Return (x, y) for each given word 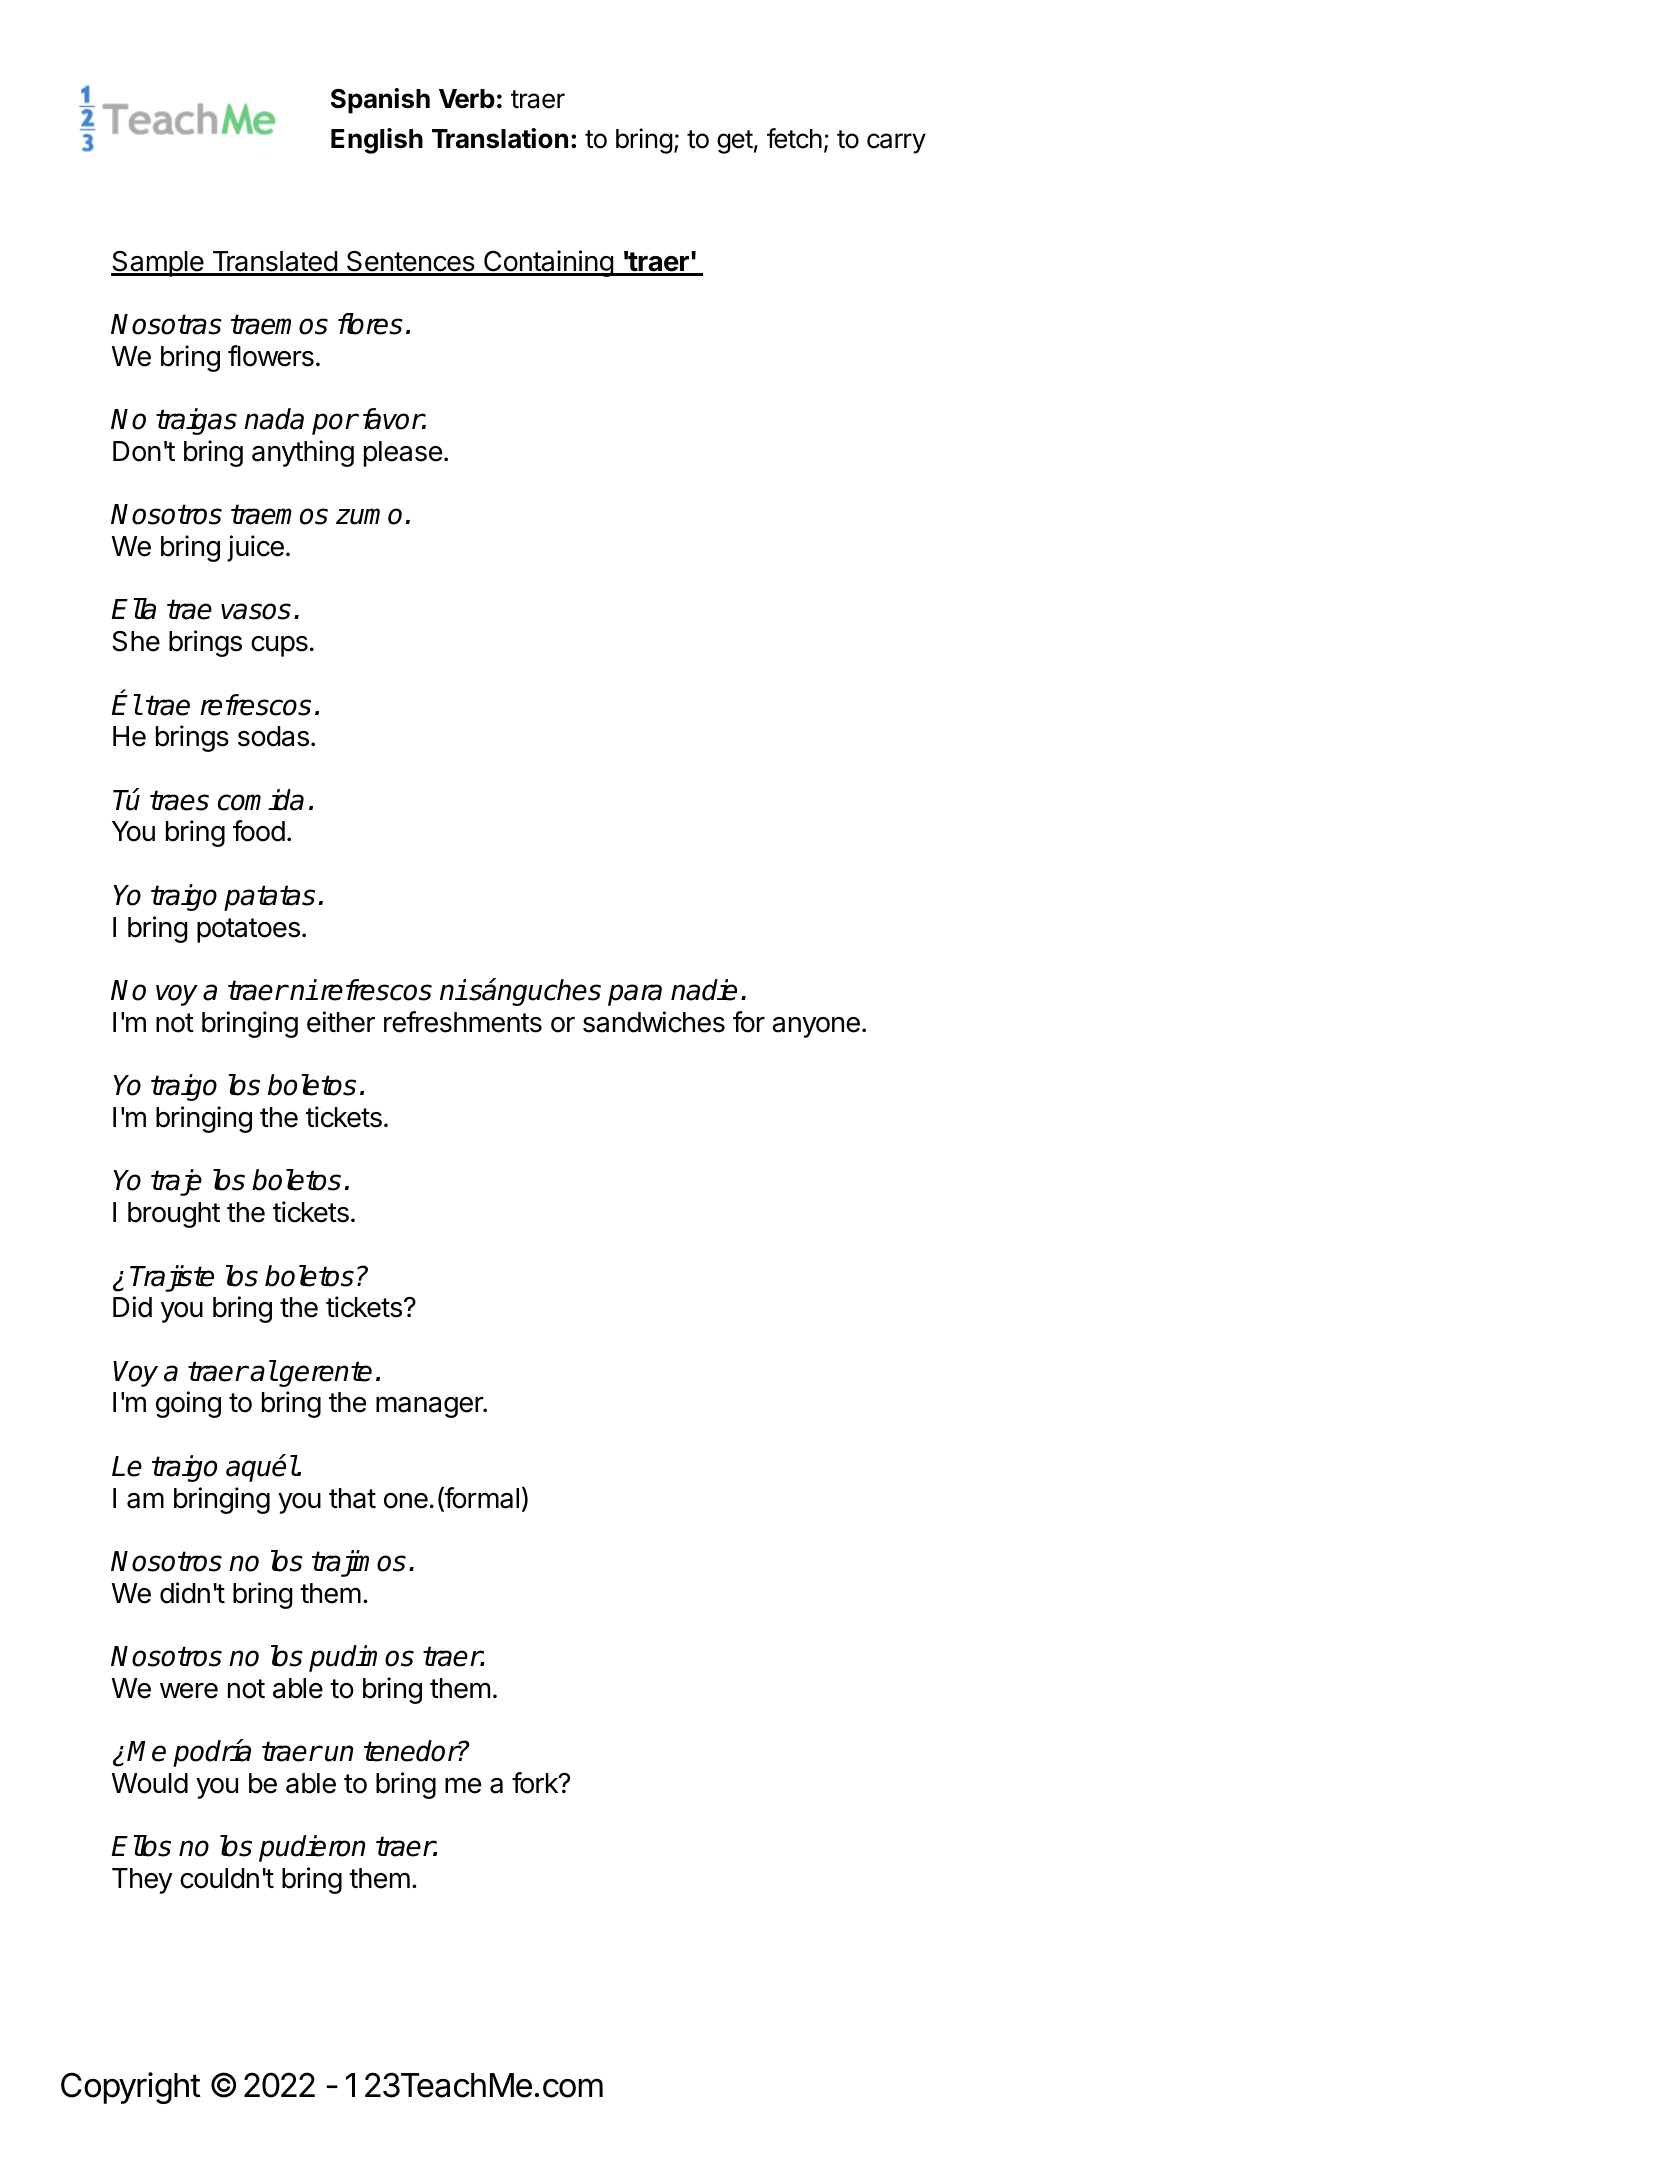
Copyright (131, 2088)
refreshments (463, 1022)
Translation (500, 138)
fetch (794, 138)
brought (174, 1215)
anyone (816, 1027)
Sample (158, 264)
